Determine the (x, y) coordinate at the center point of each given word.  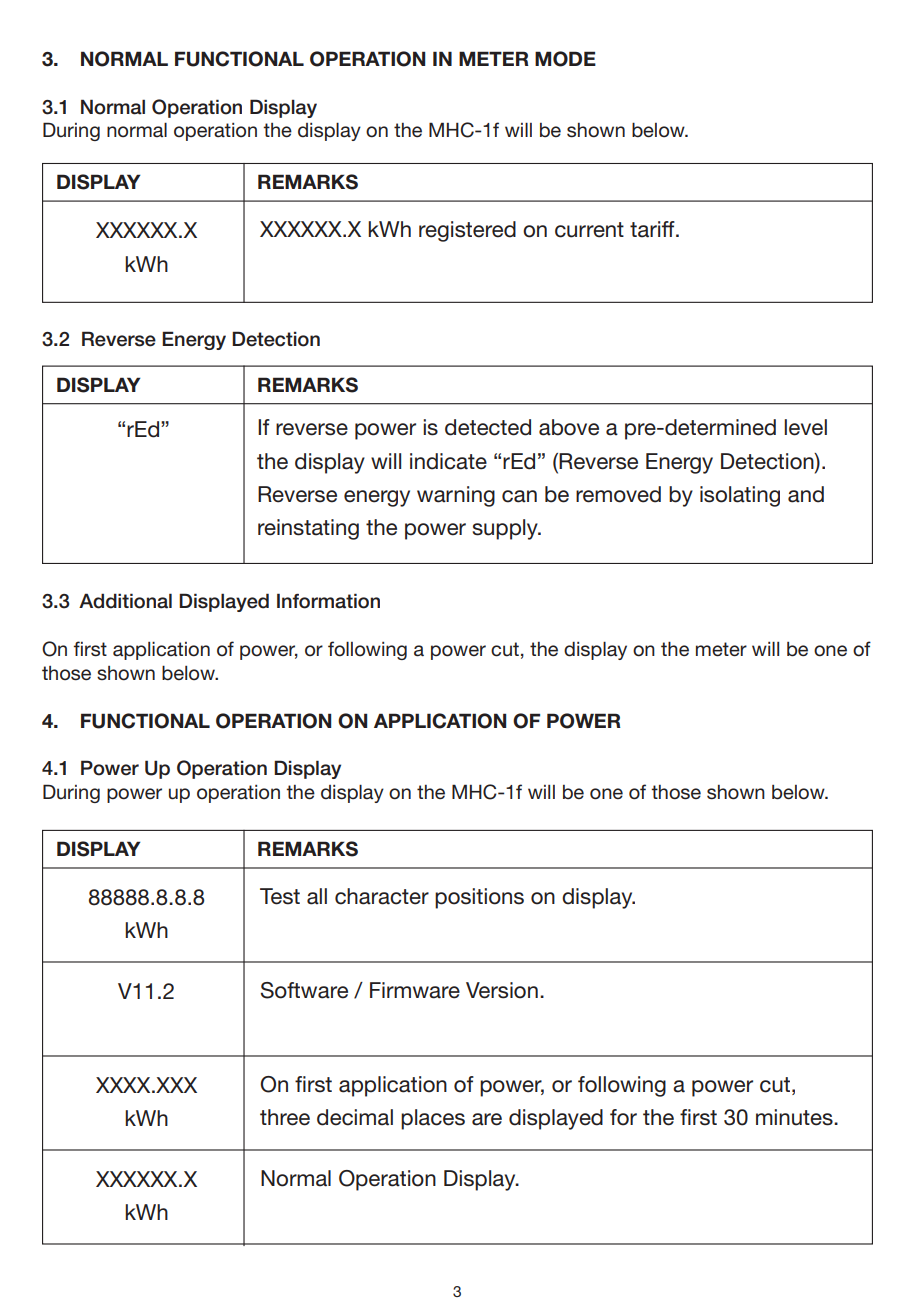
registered (467, 231)
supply (506, 529)
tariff (653, 229)
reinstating (308, 529)
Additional (125, 601)
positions (479, 898)
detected (488, 427)
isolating (740, 496)
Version (502, 990)
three (285, 1117)
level (805, 427)
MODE (565, 59)
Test (280, 896)
